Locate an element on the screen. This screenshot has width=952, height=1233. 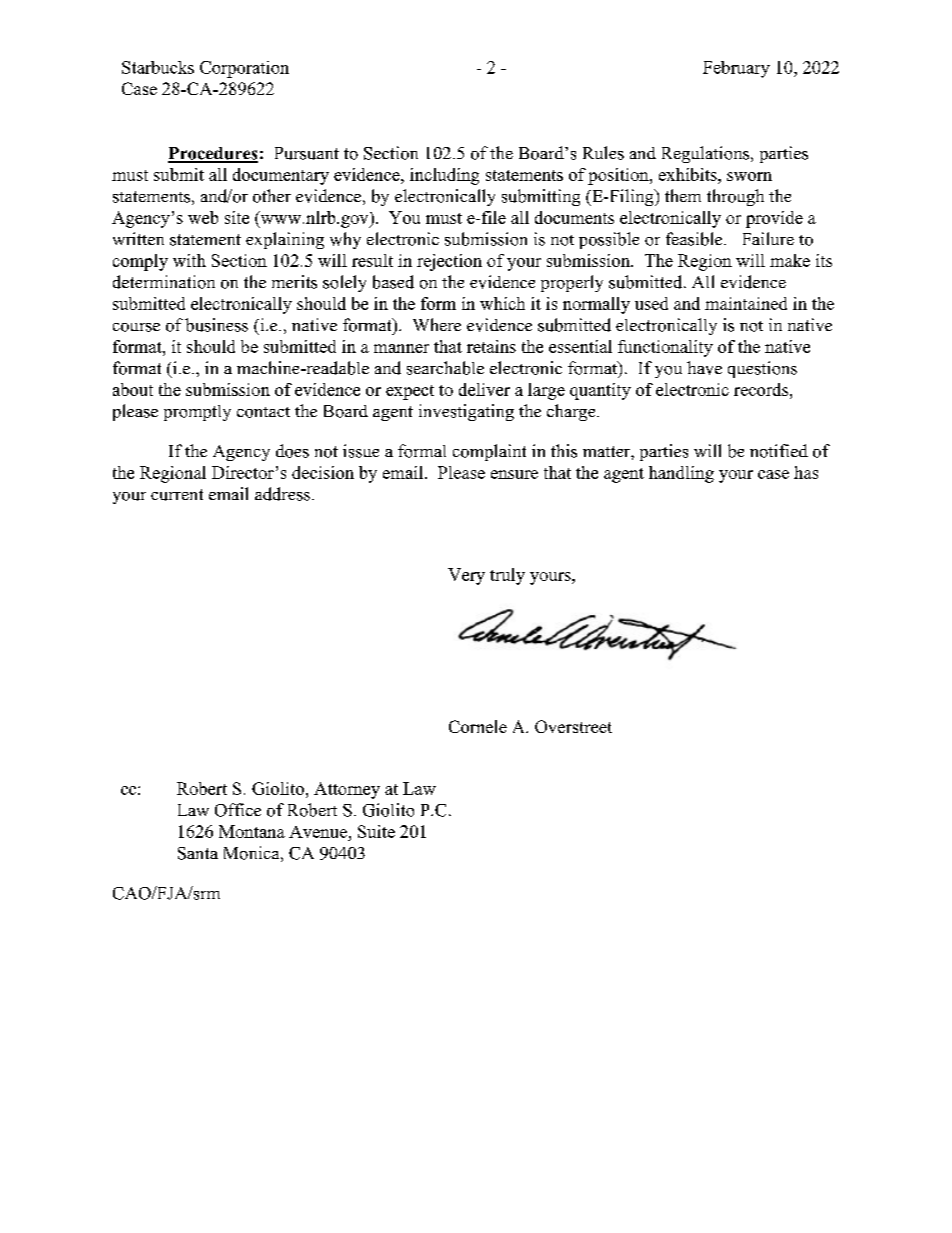
including is located at coordinates (444, 176).
